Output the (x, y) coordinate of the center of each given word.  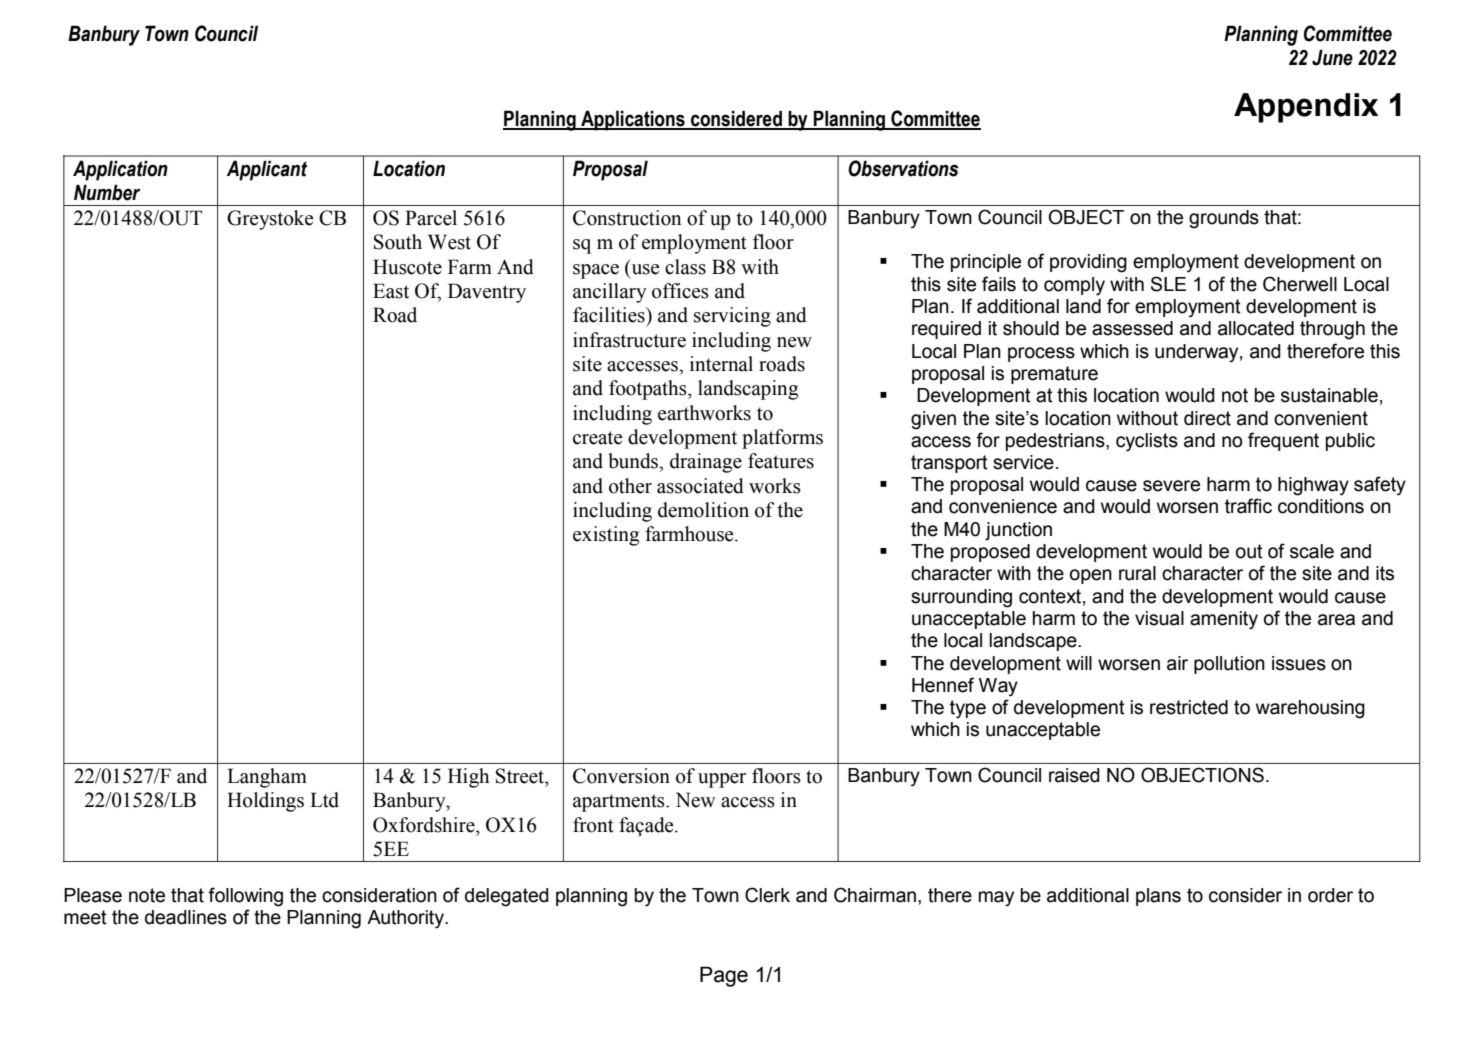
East (391, 291)
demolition (703, 510)
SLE (1168, 284)
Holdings (265, 802)
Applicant (267, 170)
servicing (732, 317)
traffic (1248, 506)
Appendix (1306, 108)
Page (724, 976)
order (1330, 895)
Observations (903, 168)
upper (722, 780)
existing (606, 536)
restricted (1189, 707)
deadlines (186, 917)
